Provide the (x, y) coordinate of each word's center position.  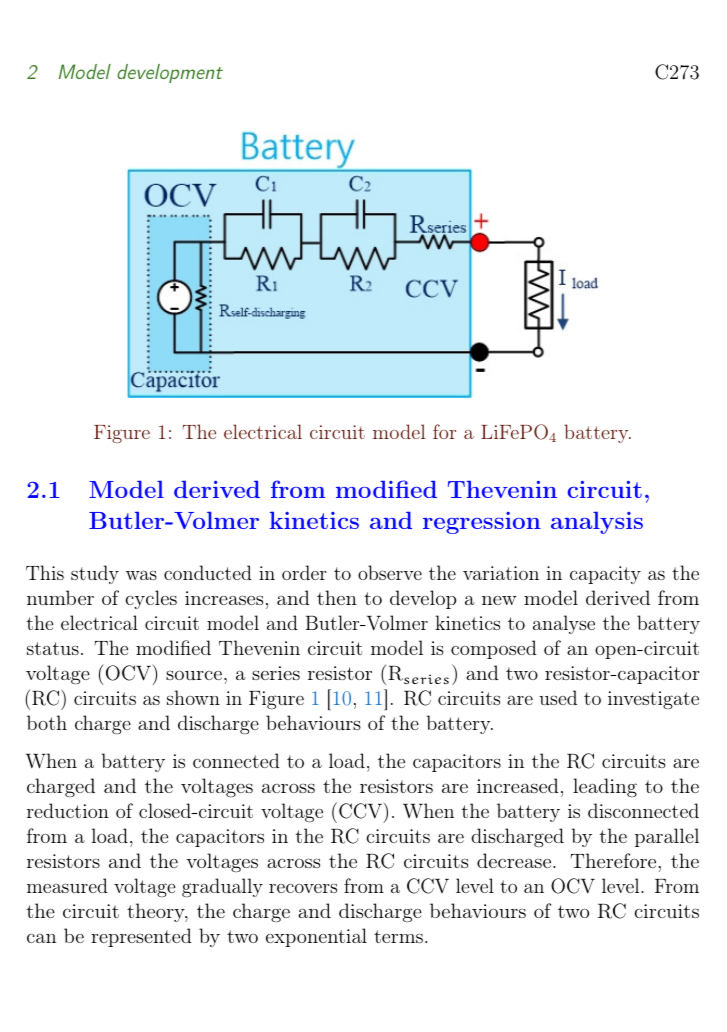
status (53, 648)
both (47, 722)
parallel (667, 837)
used (558, 697)
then (337, 597)
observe (390, 572)
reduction (68, 810)
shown (193, 697)
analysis (597, 523)
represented (141, 937)
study (95, 574)
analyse (564, 624)
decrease (514, 860)
